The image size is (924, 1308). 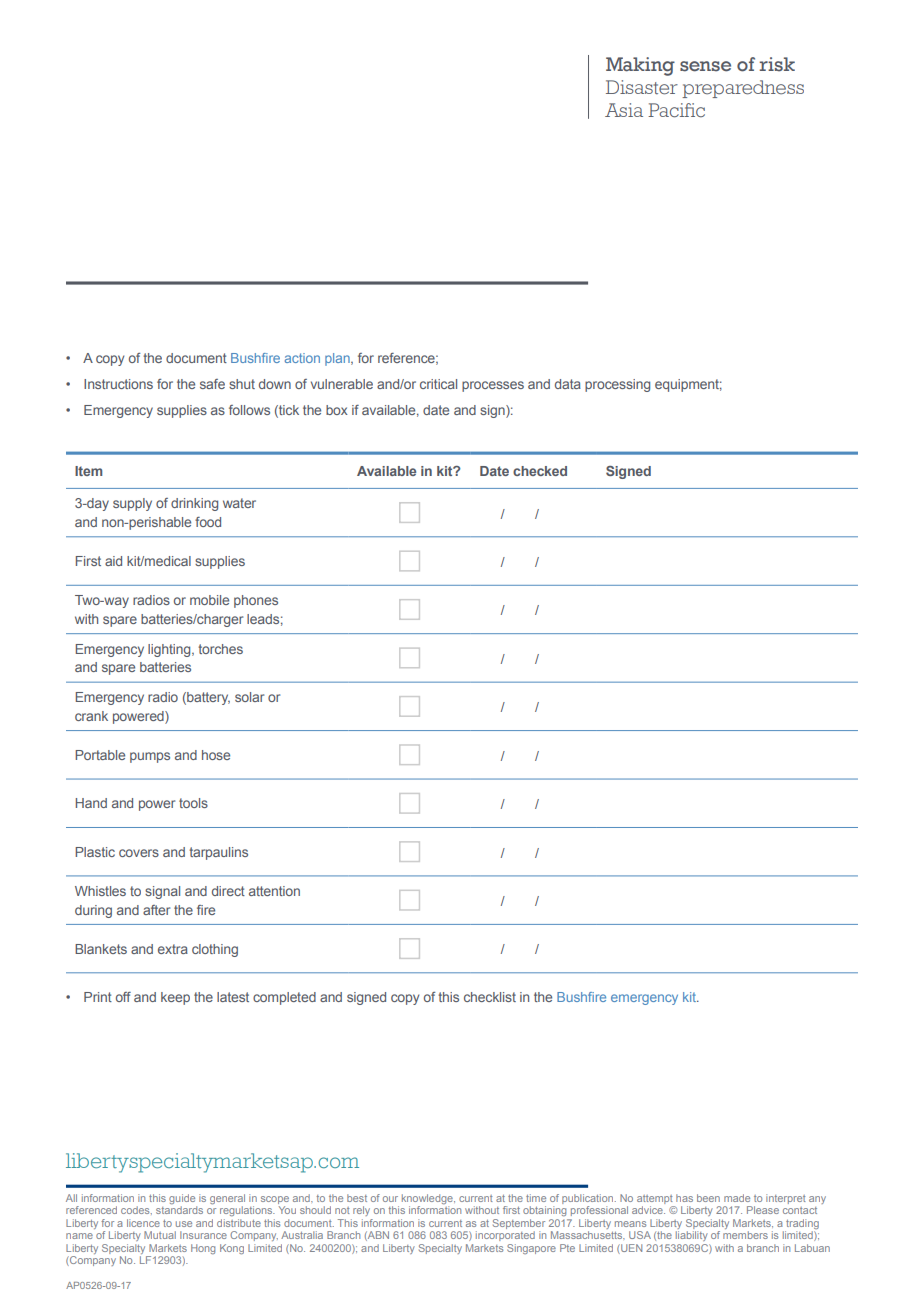 I want to click on licence, so click(x=143, y=1223).
